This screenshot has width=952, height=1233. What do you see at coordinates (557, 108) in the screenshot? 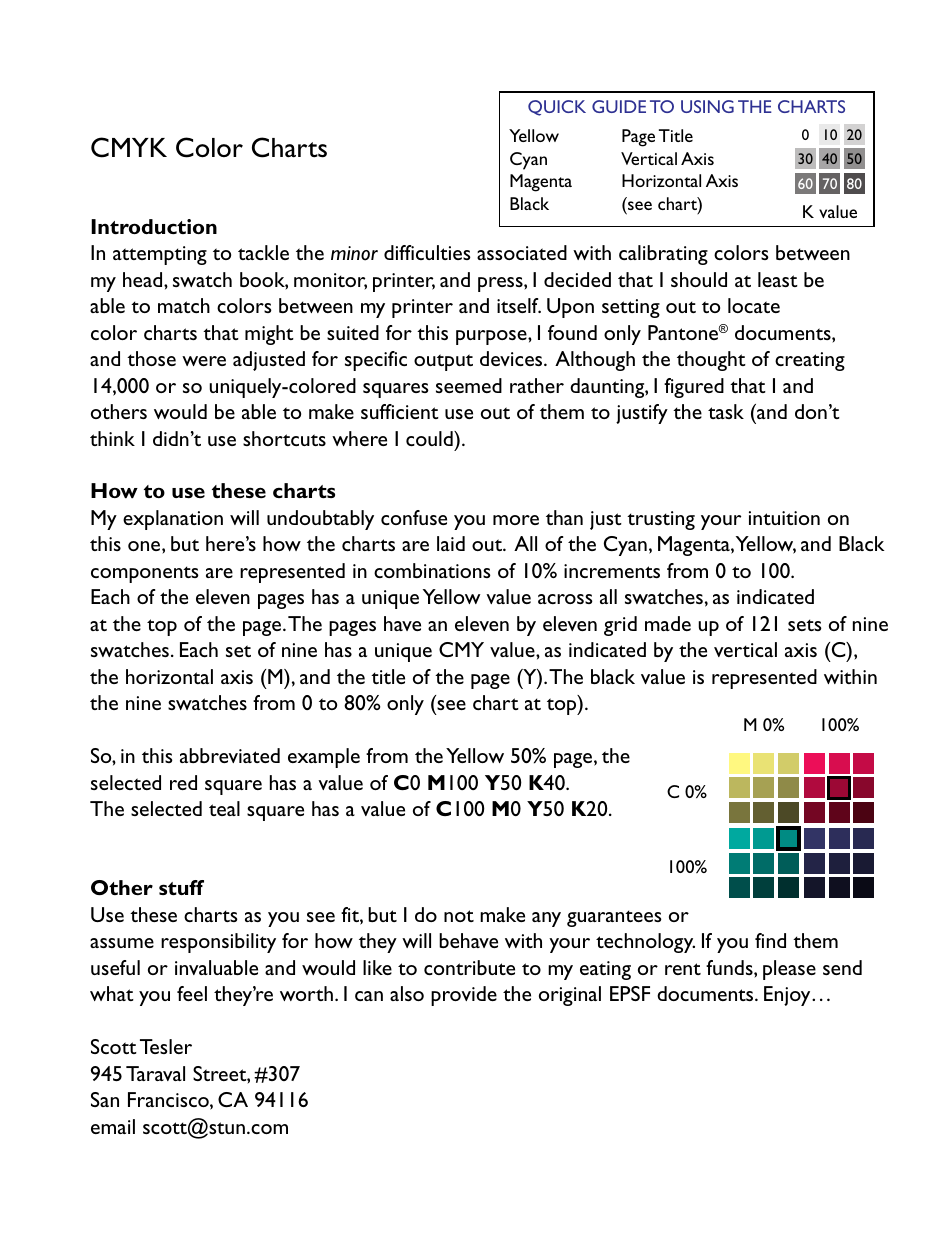
I see `QUICK` at bounding box center [557, 108].
